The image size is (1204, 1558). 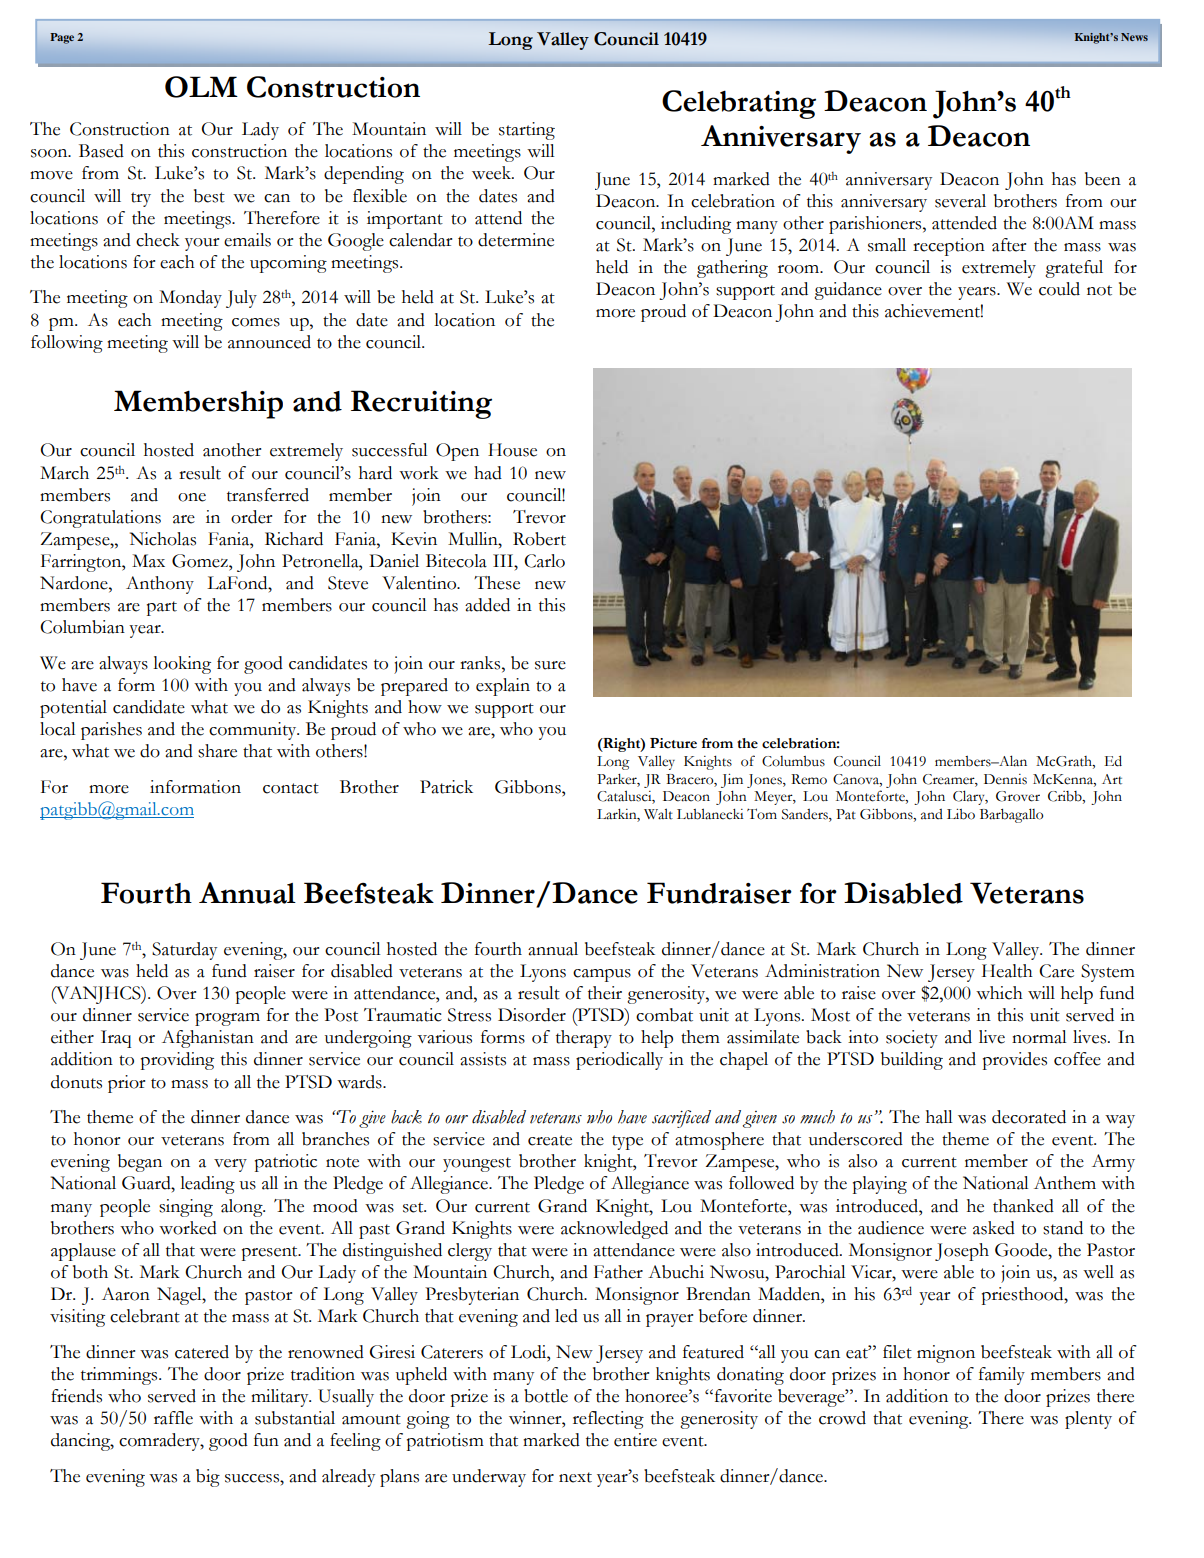 I want to click on reflecting, so click(x=608, y=1420).
